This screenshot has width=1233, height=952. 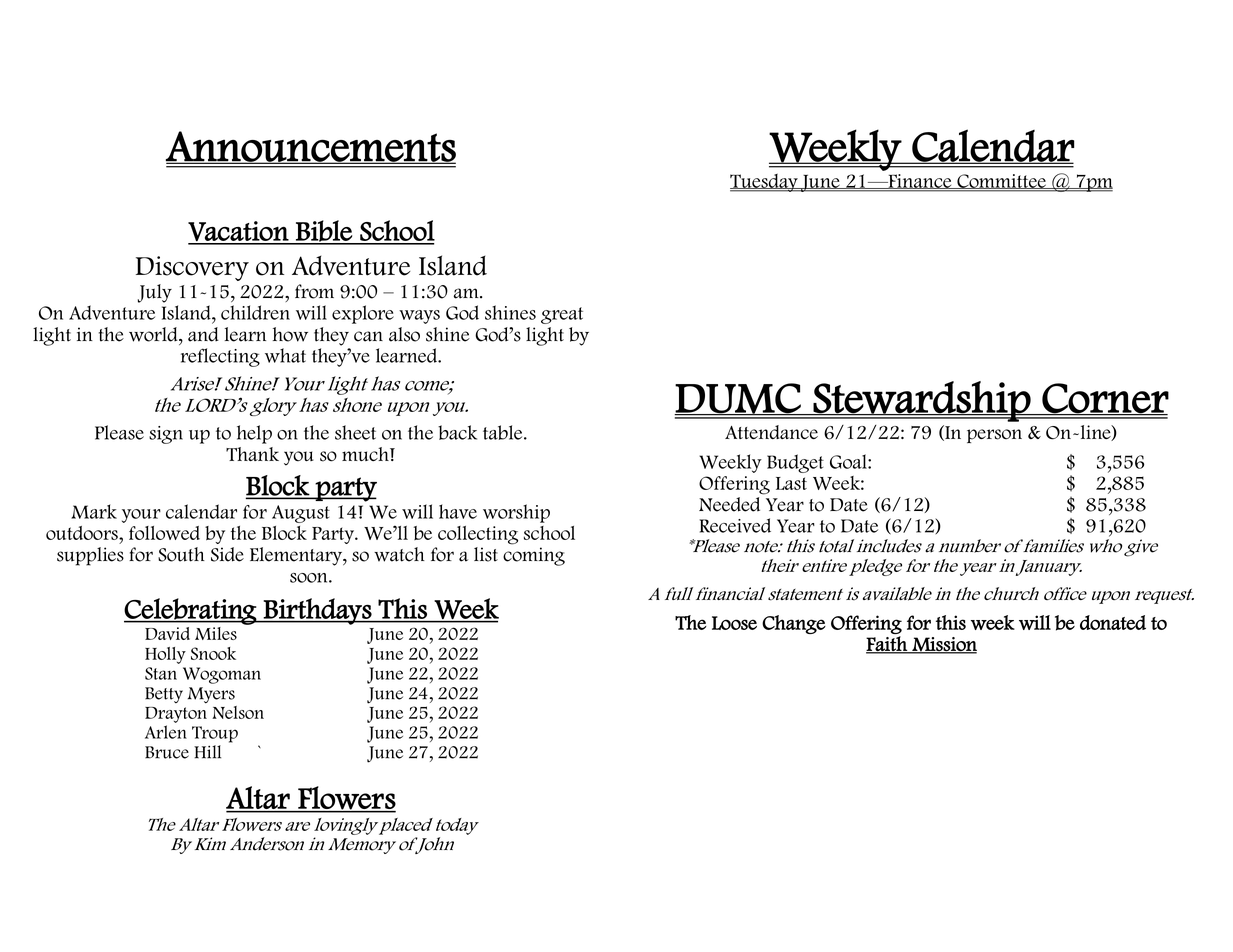 I want to click on Tuesday, so click(x=765, y=183).
